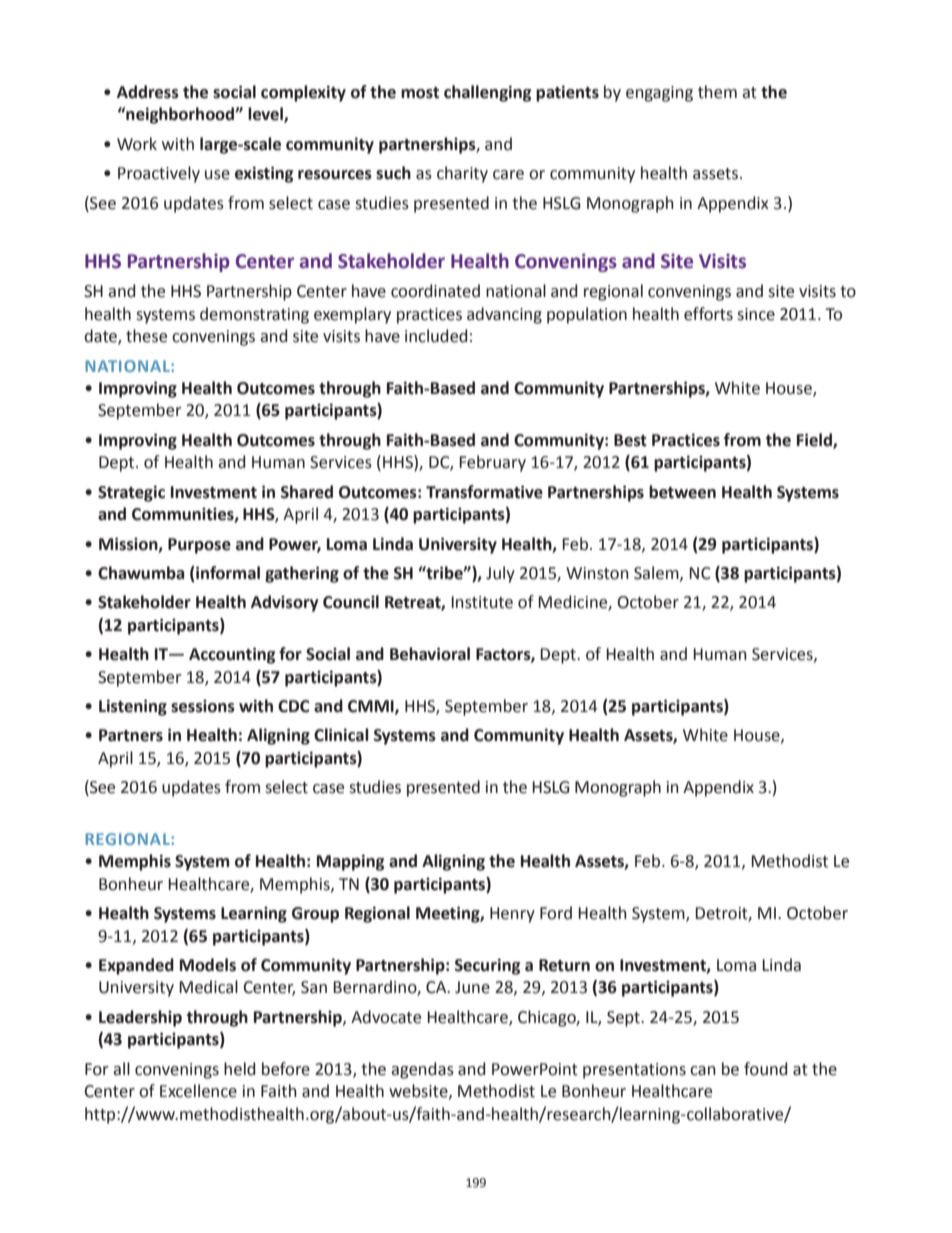 The height and width of the screenshot is (1233, 952). I want to click on them, so click(717, 92).
